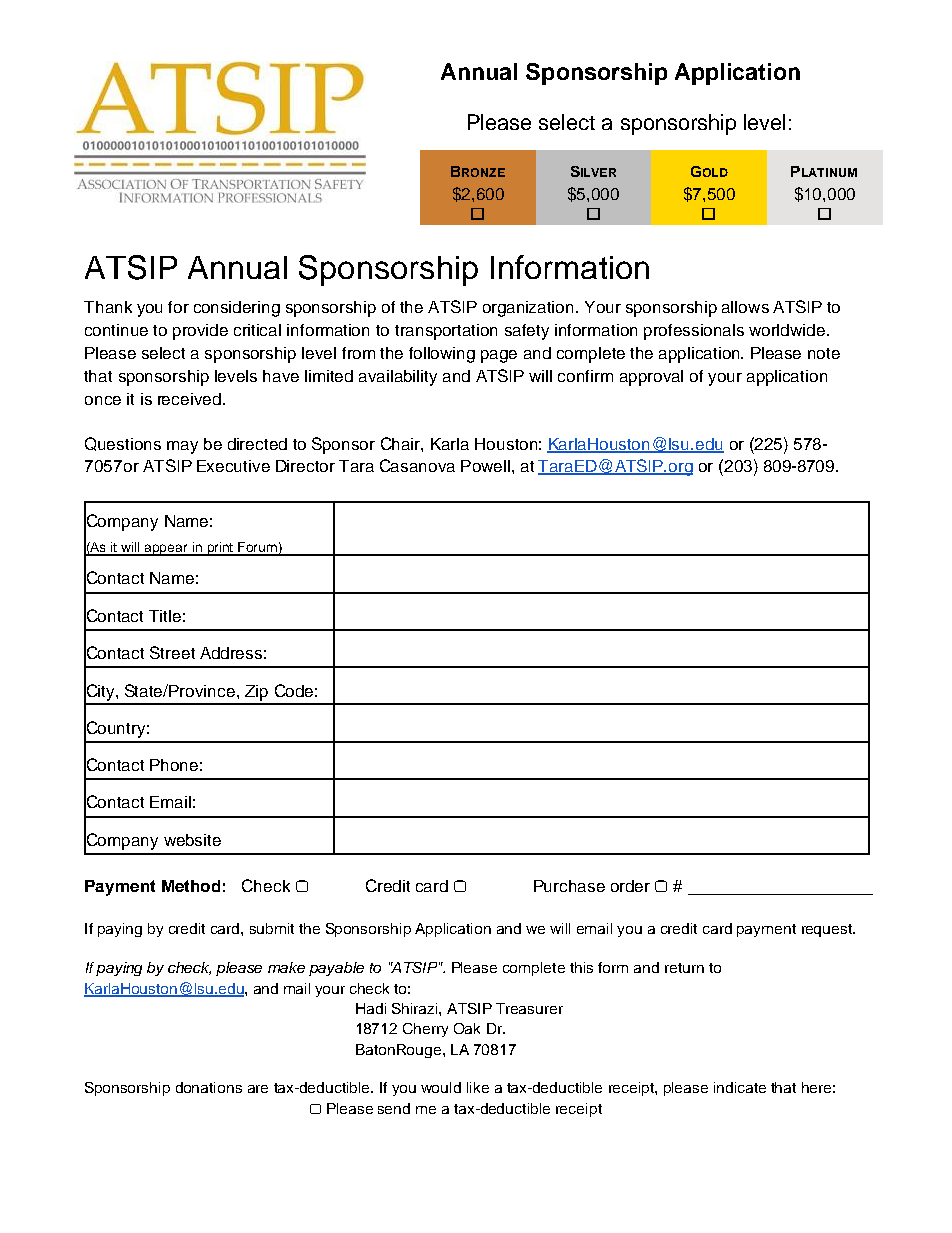 The height and width of the screenshot is (1233, 952). Describe the element at coordinates (745, 307) in the screenshot. I see `allows` at that location.
